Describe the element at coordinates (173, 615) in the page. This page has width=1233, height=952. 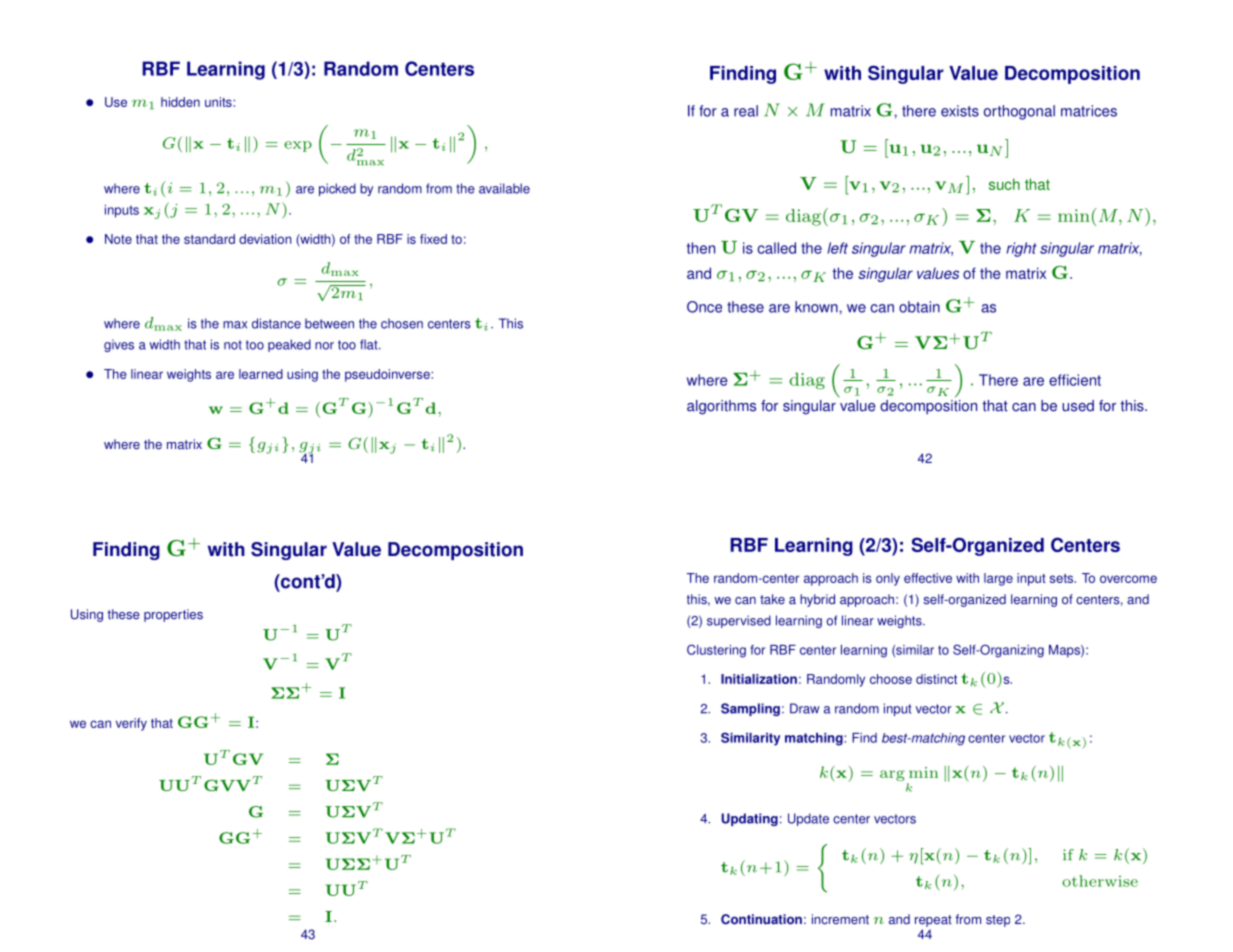
I see `properties` at that location.
